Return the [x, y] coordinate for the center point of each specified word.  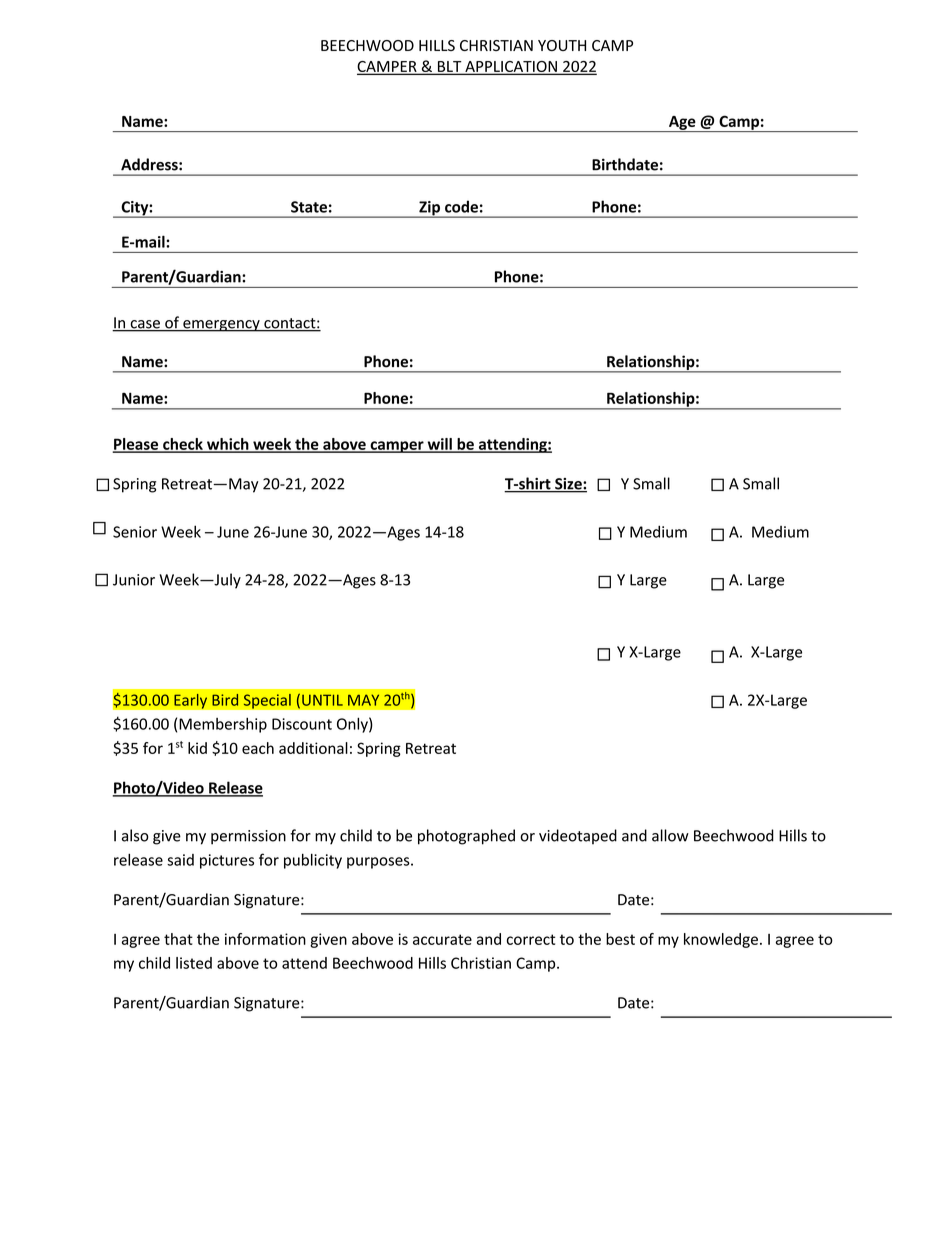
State [309, 207]
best [620, 939]
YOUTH [562, 45]
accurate [442, 939]
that [178, 939]
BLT [449, 67]
